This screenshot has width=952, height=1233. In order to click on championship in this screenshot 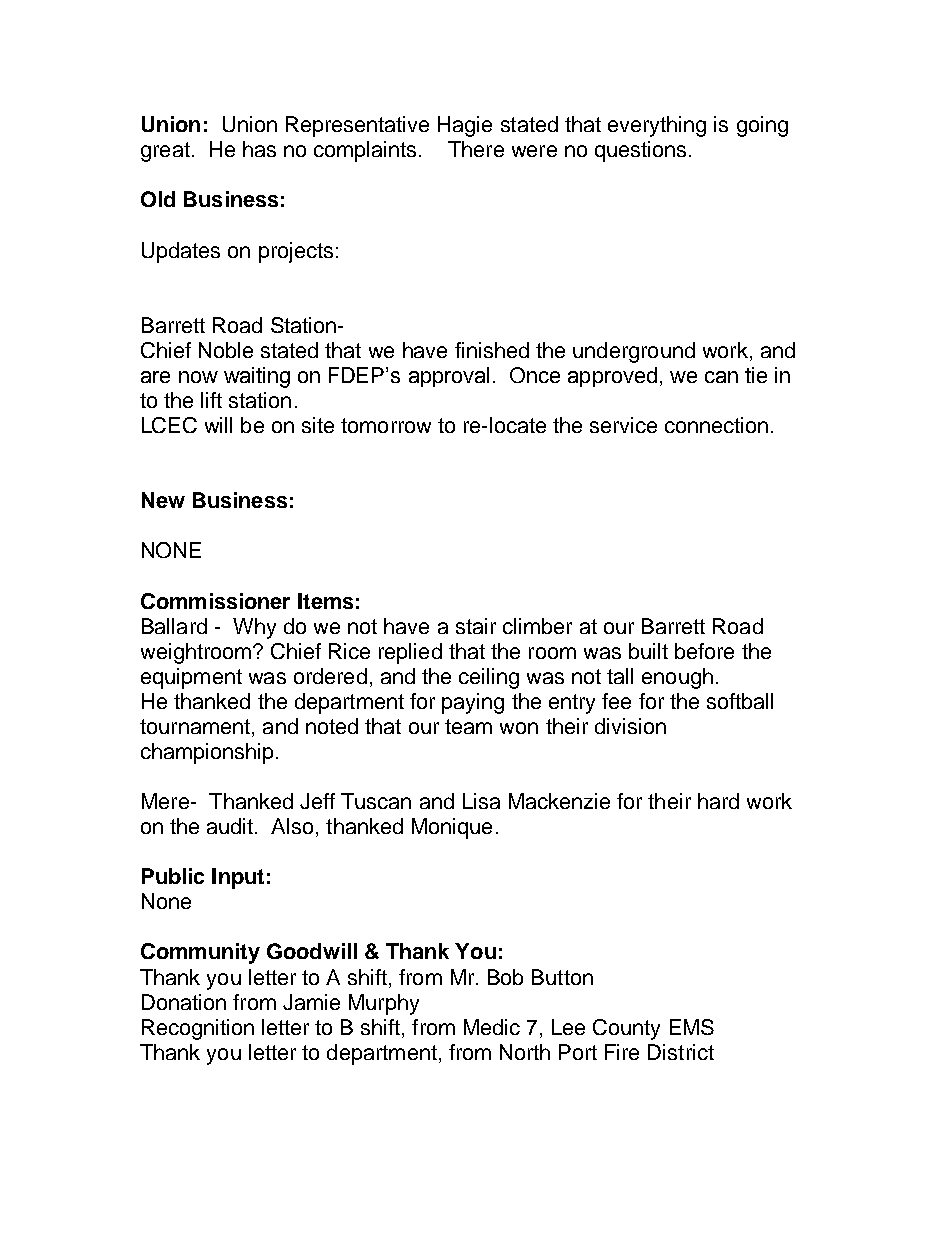, I will do `click(207, 753)`.
